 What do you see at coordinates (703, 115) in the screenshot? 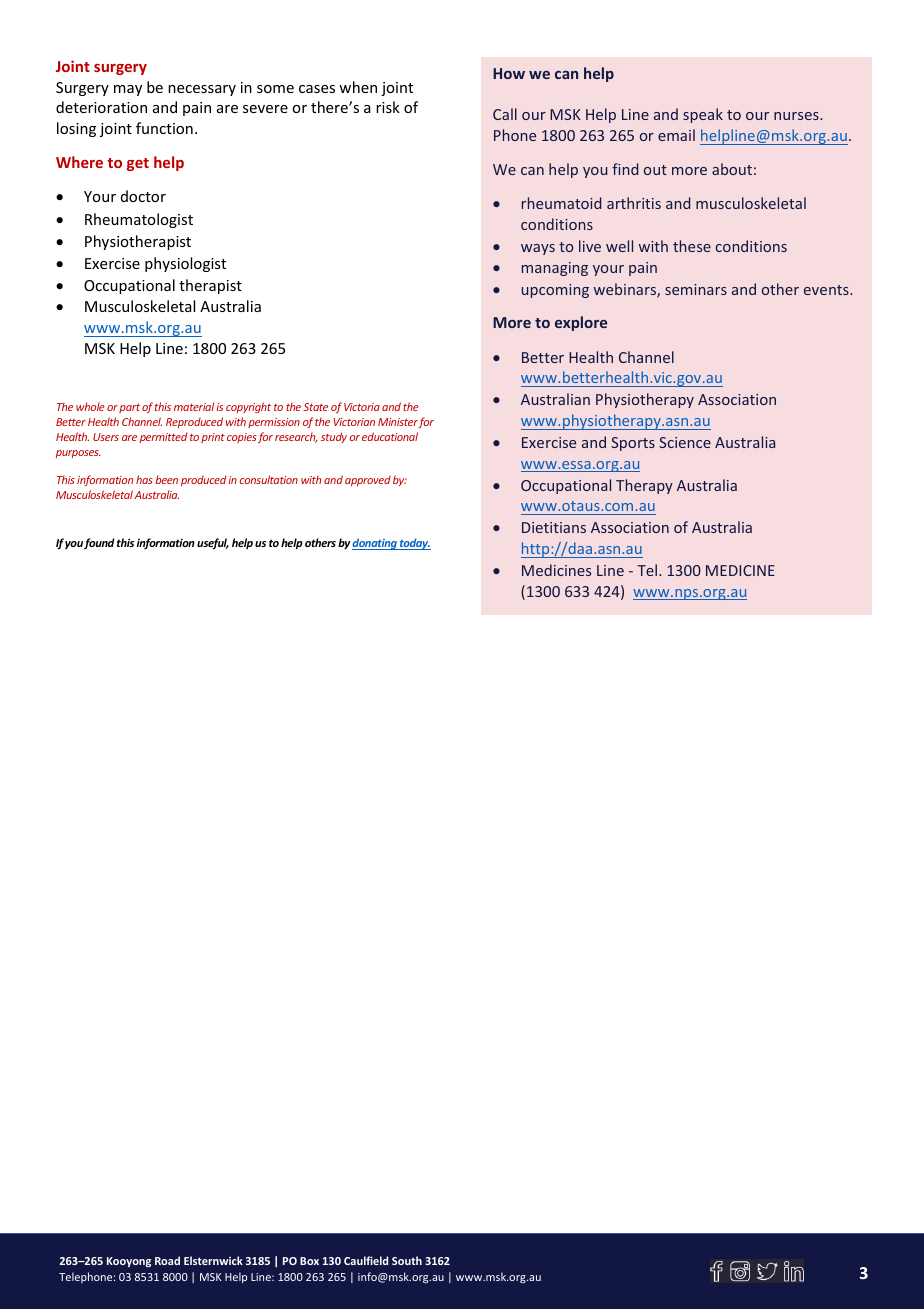
I see `speak` at bounding box center [703, 115].
